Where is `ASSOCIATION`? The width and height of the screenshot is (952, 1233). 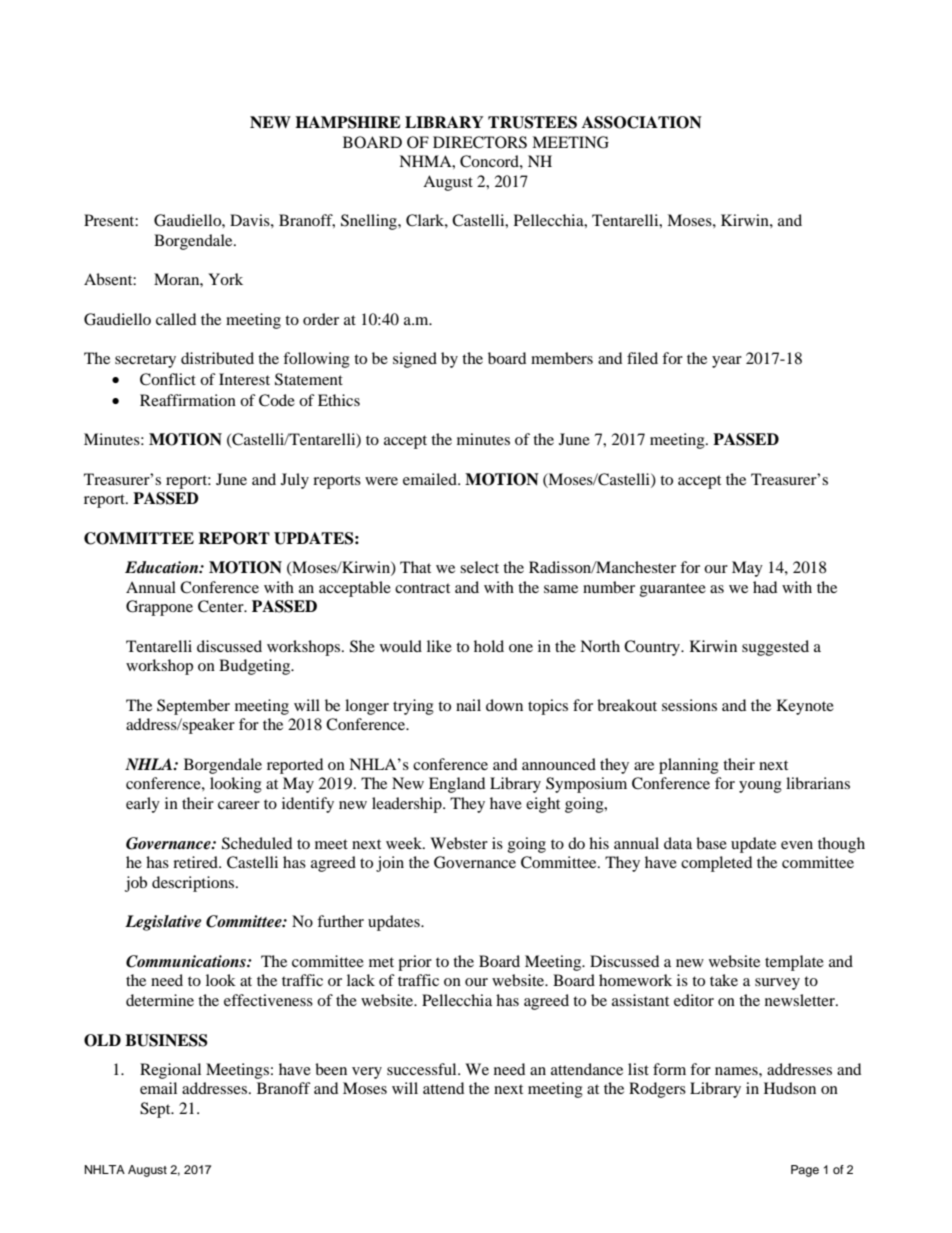 ASSOCIATION is located at coordinates (642, 122).
